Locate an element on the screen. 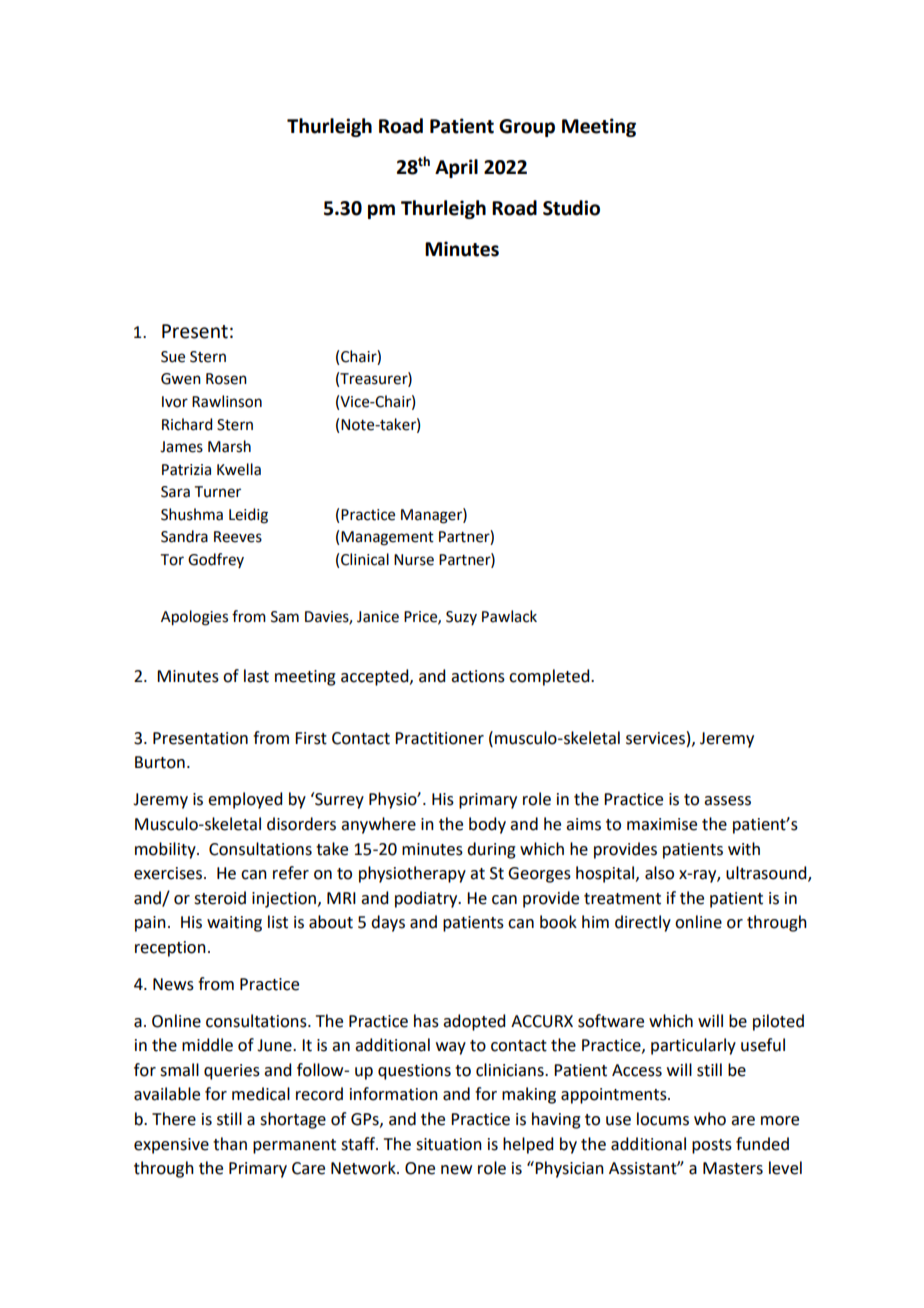 The width and height of the screenshot is (924, 1308). than is located at coordinates (230, 1144).
